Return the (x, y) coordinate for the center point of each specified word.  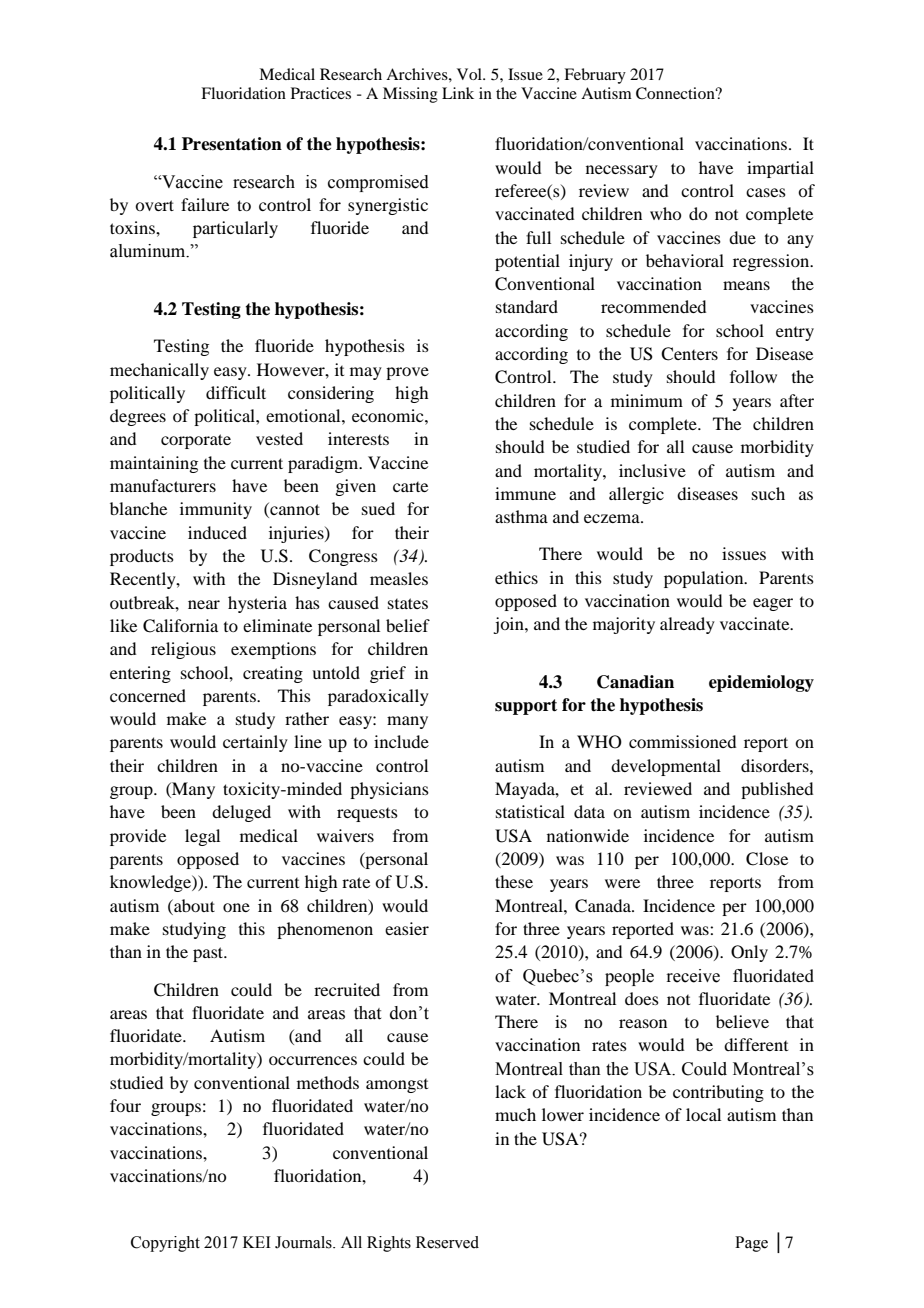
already (687, 625)
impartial (780, 169)
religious (183, 650)
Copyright (165, 1244)
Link (458, 93)
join (509, 625)
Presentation (232, 144)
